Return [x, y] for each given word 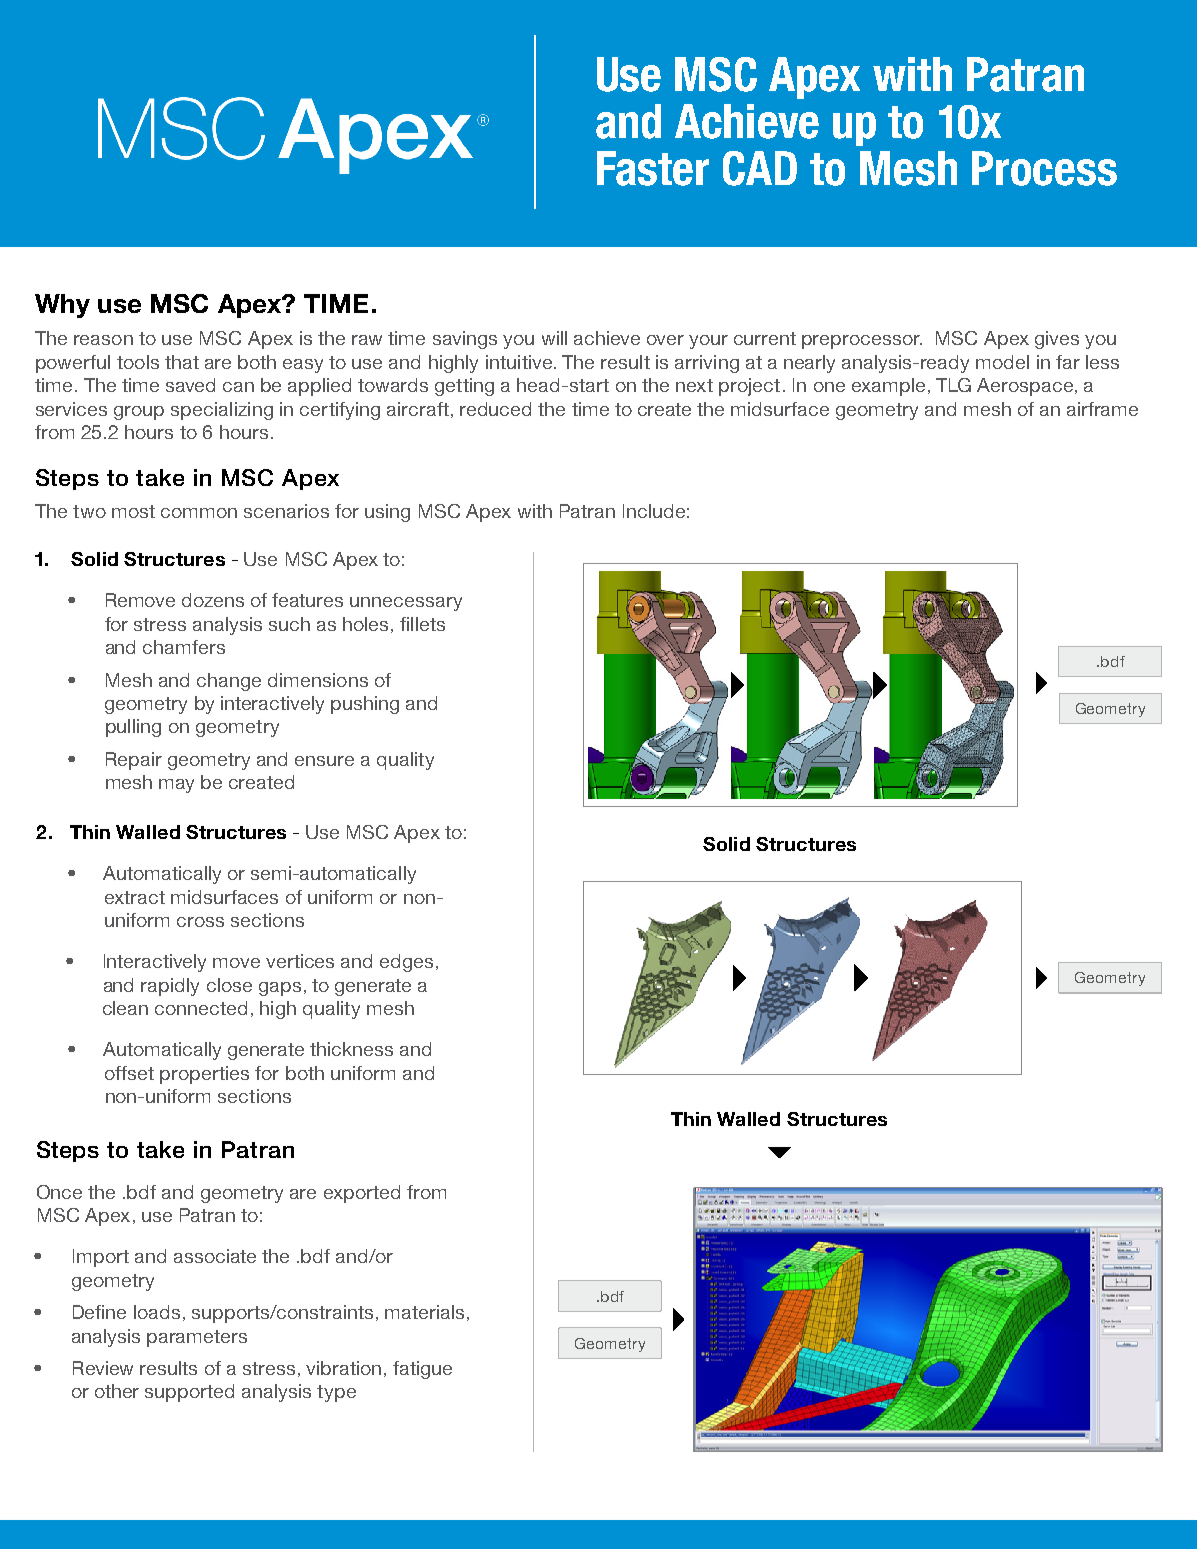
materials [424, 1312]
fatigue [422, 1370]
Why [62, 306]
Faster [653, 168]
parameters [197, 1338]
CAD [760, 168]
